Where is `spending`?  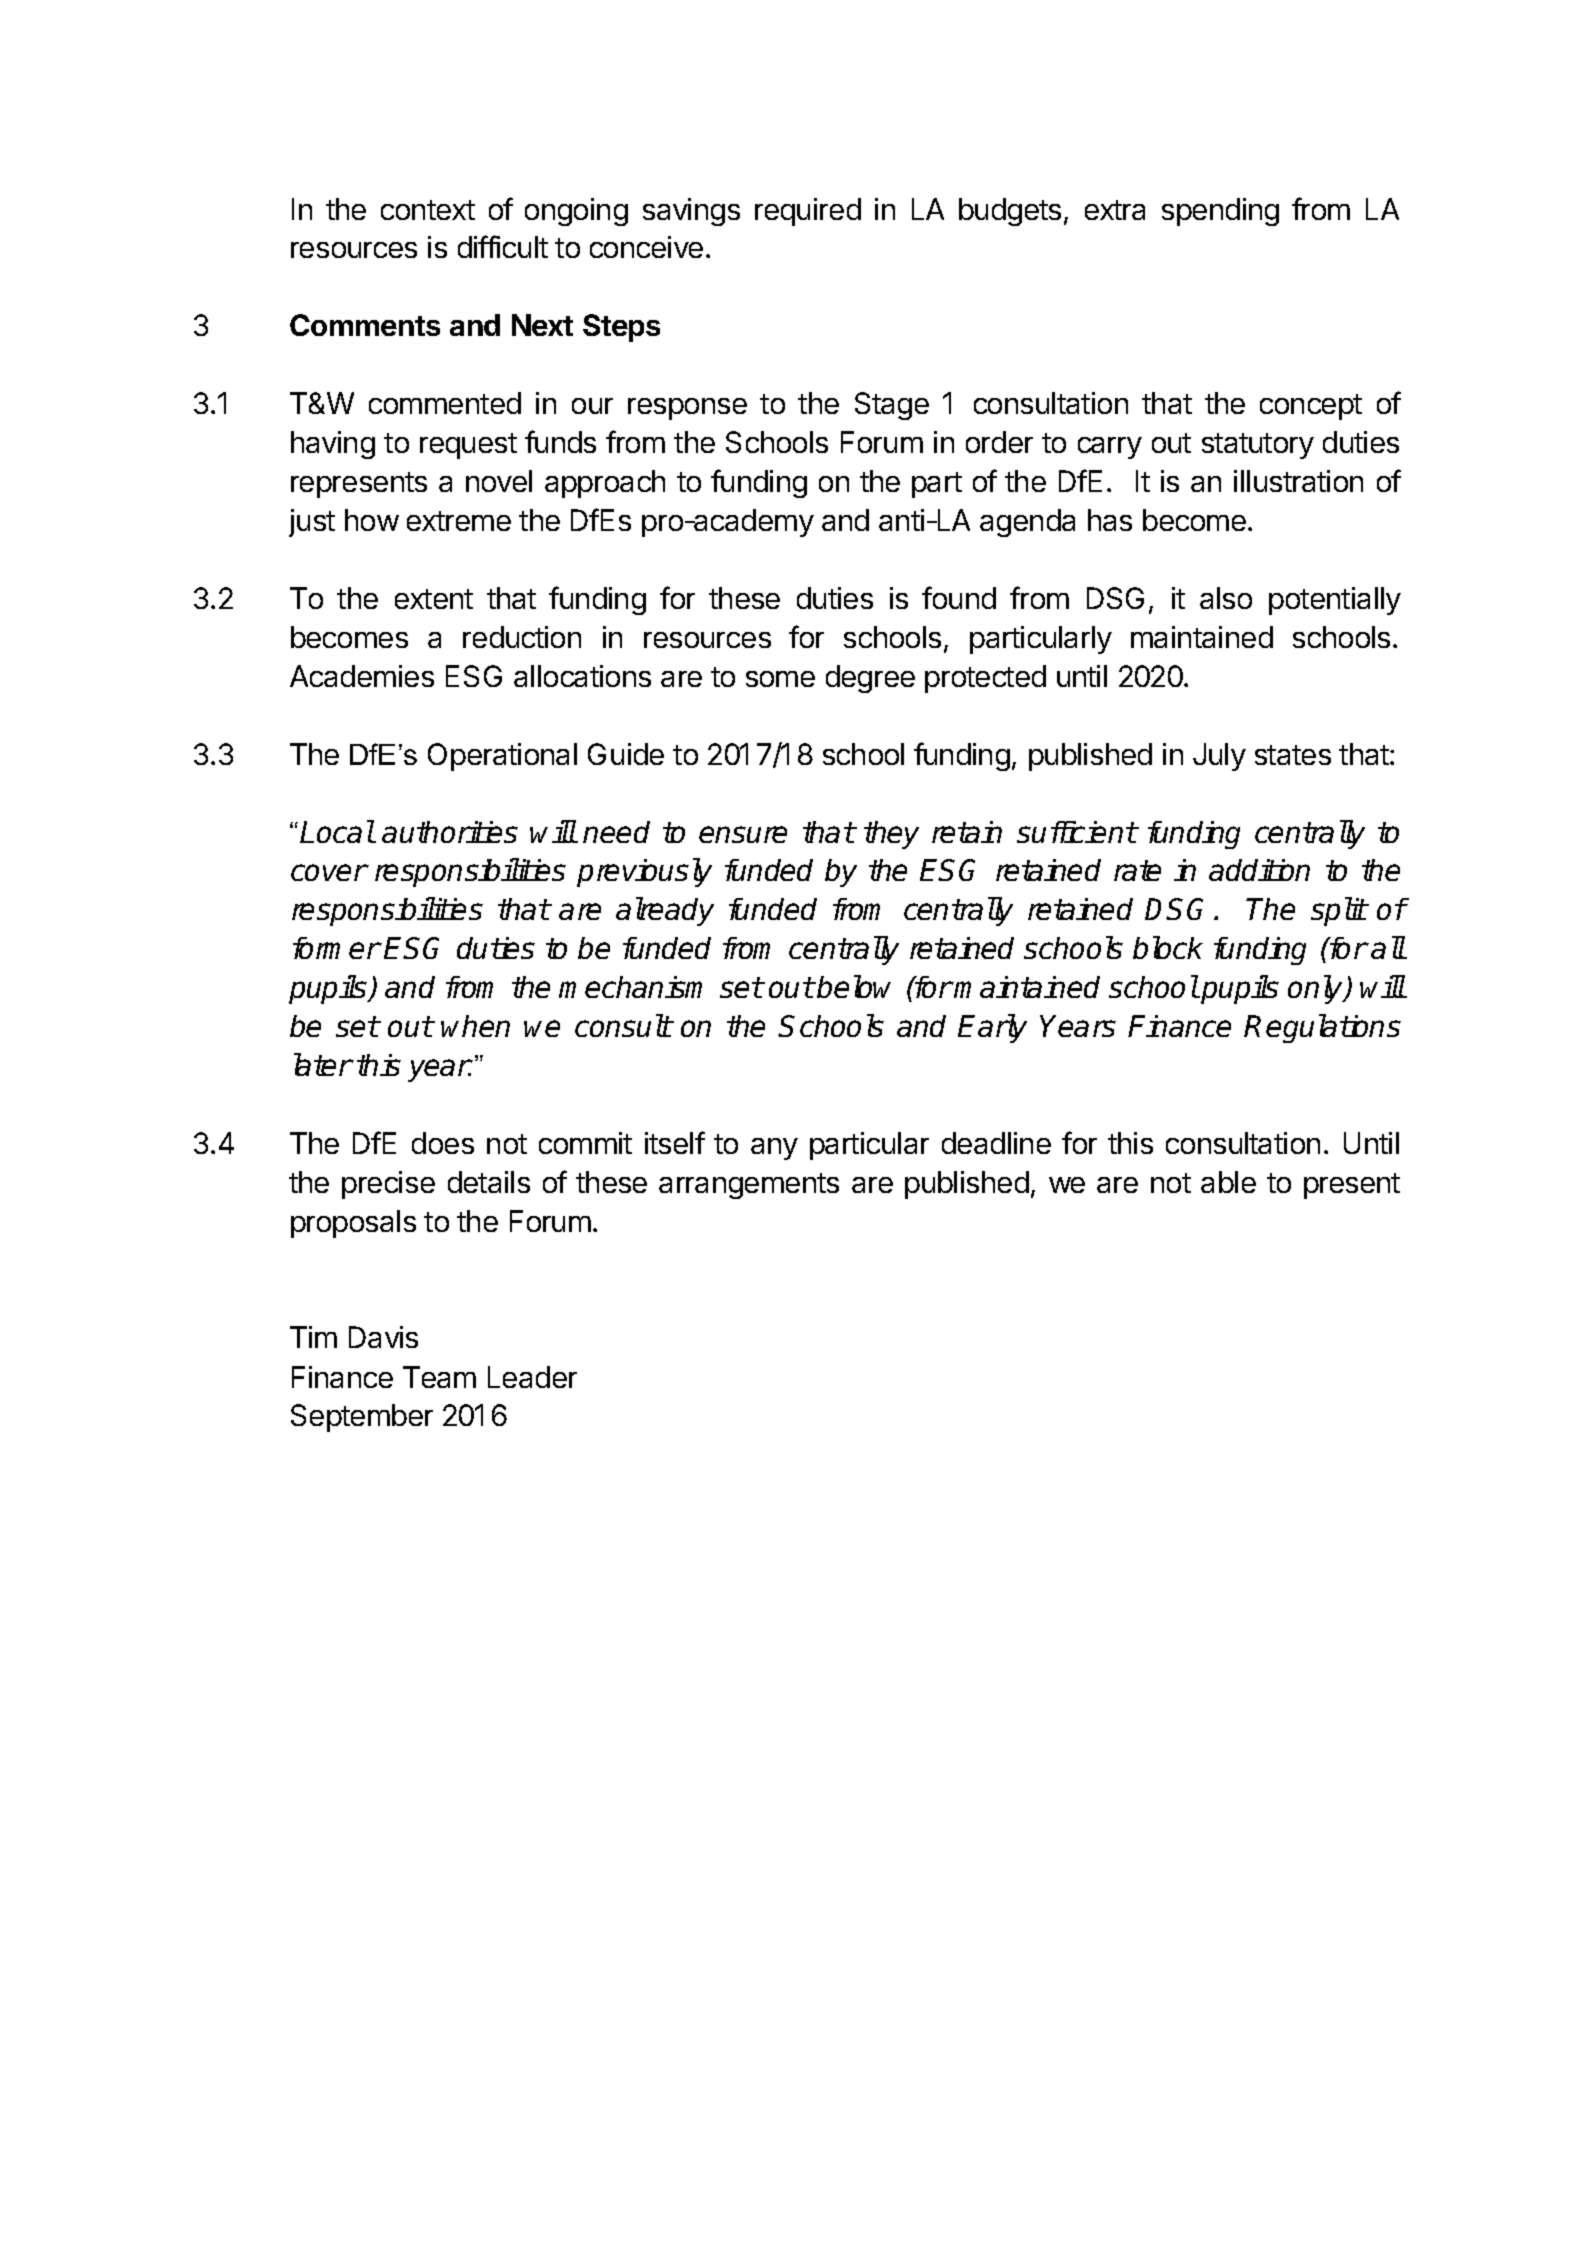 spending is located at coordinates (1220, 212).
